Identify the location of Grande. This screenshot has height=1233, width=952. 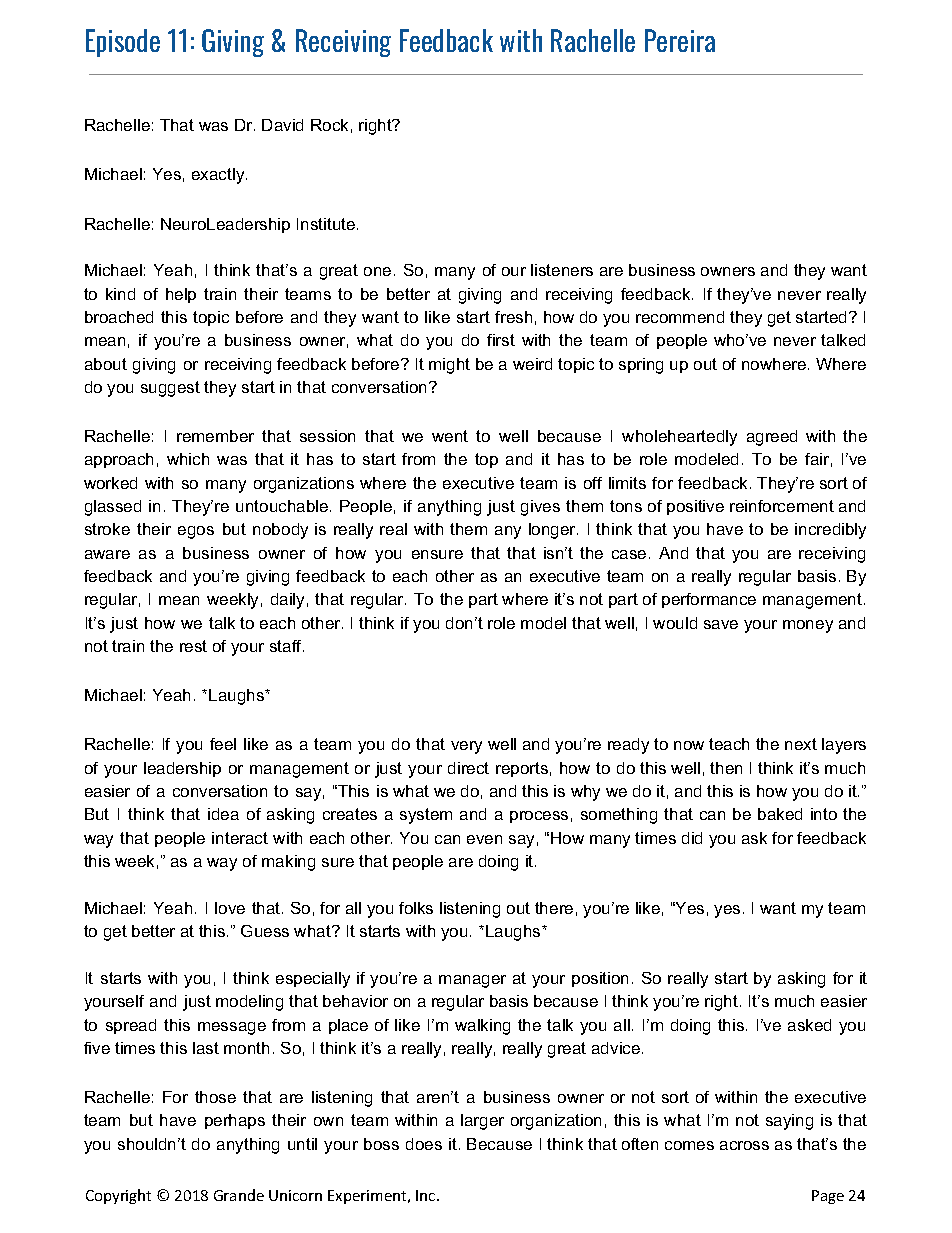
(239, 1195).
